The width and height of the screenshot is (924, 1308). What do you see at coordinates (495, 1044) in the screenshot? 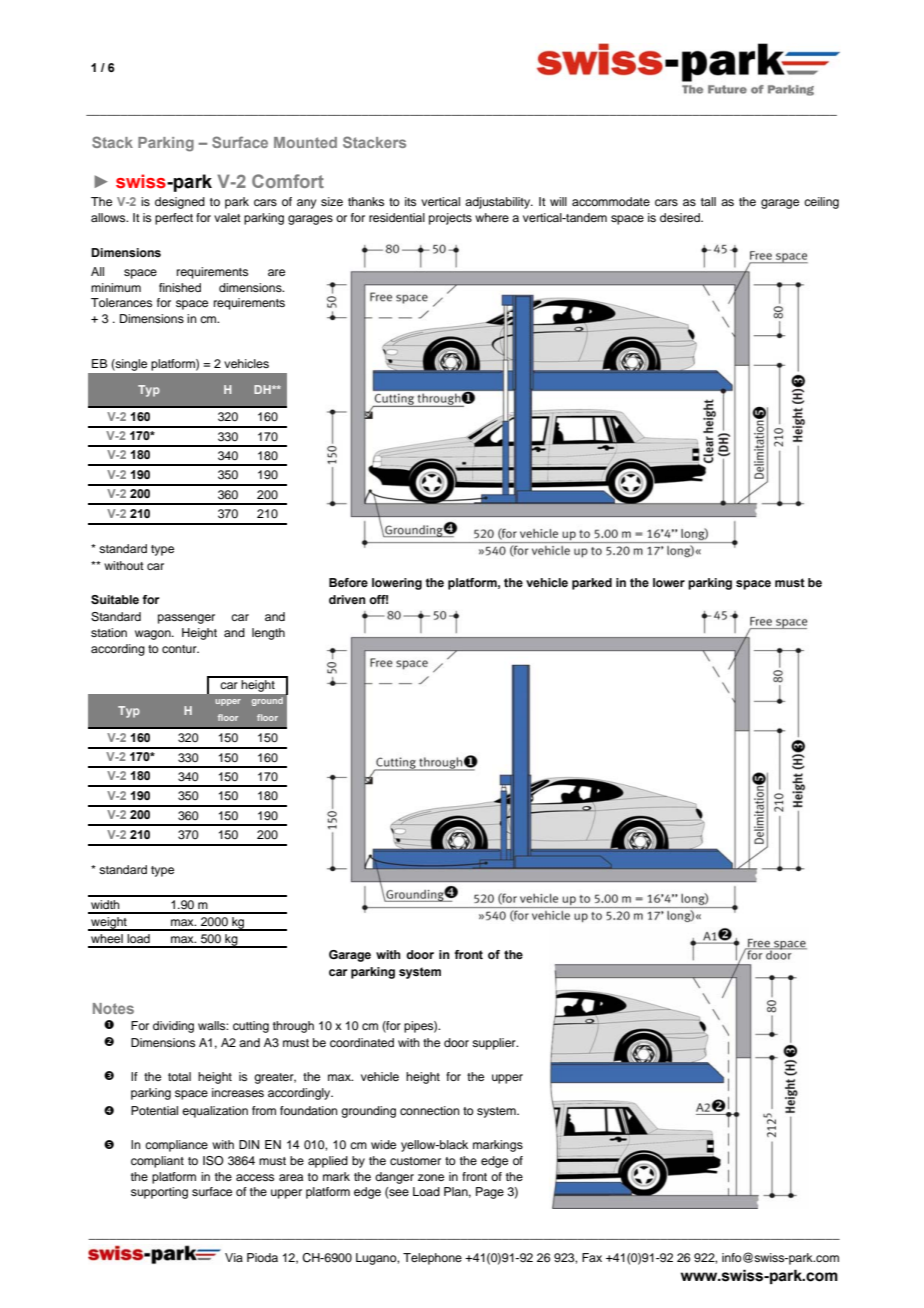
I see `supplier` at bounding box center [495, 1044].
